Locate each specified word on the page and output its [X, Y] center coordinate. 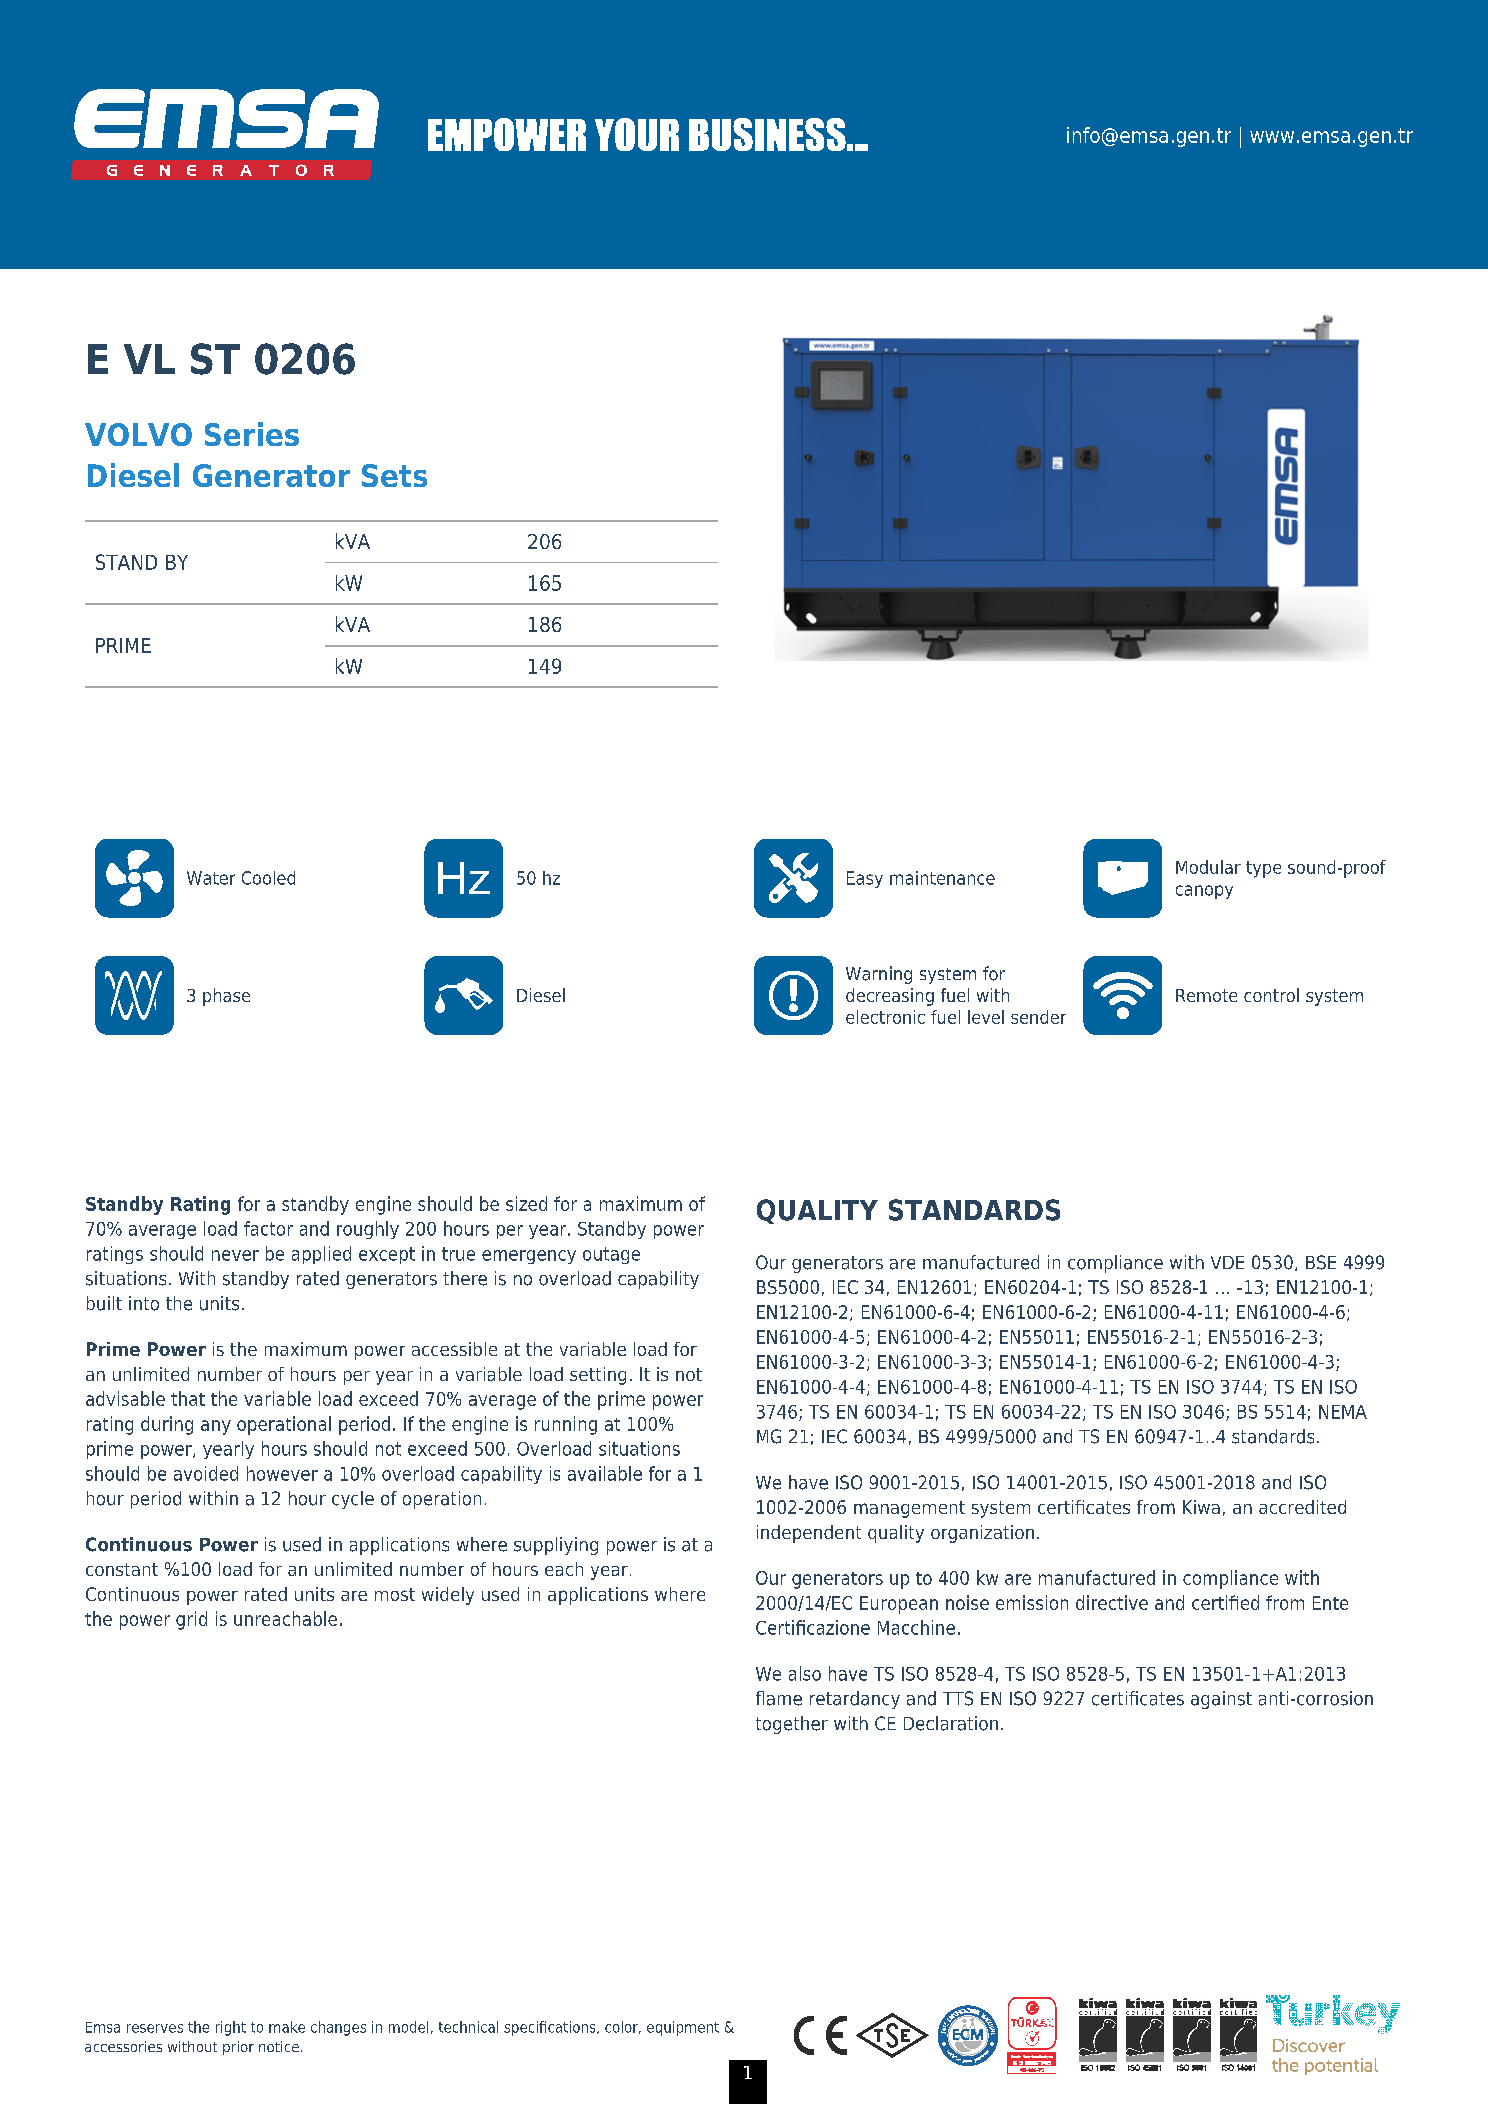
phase [226, 997]
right [231, 2028]
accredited [1302, 1507]
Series [252, 434]
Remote [1206, 995]
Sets [394, 475]
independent [809, 1534]
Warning [879, 975]
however [282, 1473]
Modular [1208, 867]
